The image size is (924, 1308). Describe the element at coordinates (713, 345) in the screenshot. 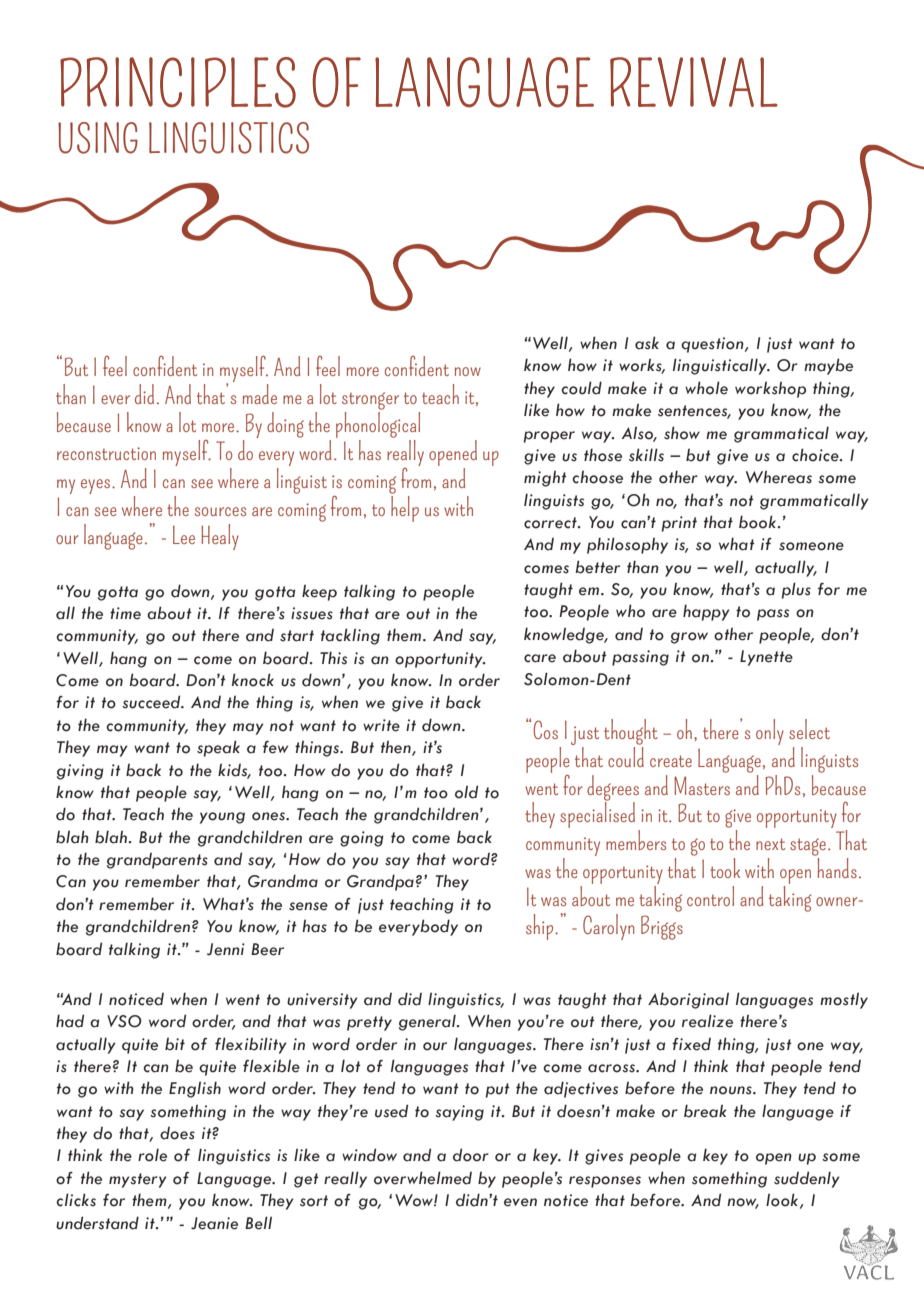

I see `question` at that location.
